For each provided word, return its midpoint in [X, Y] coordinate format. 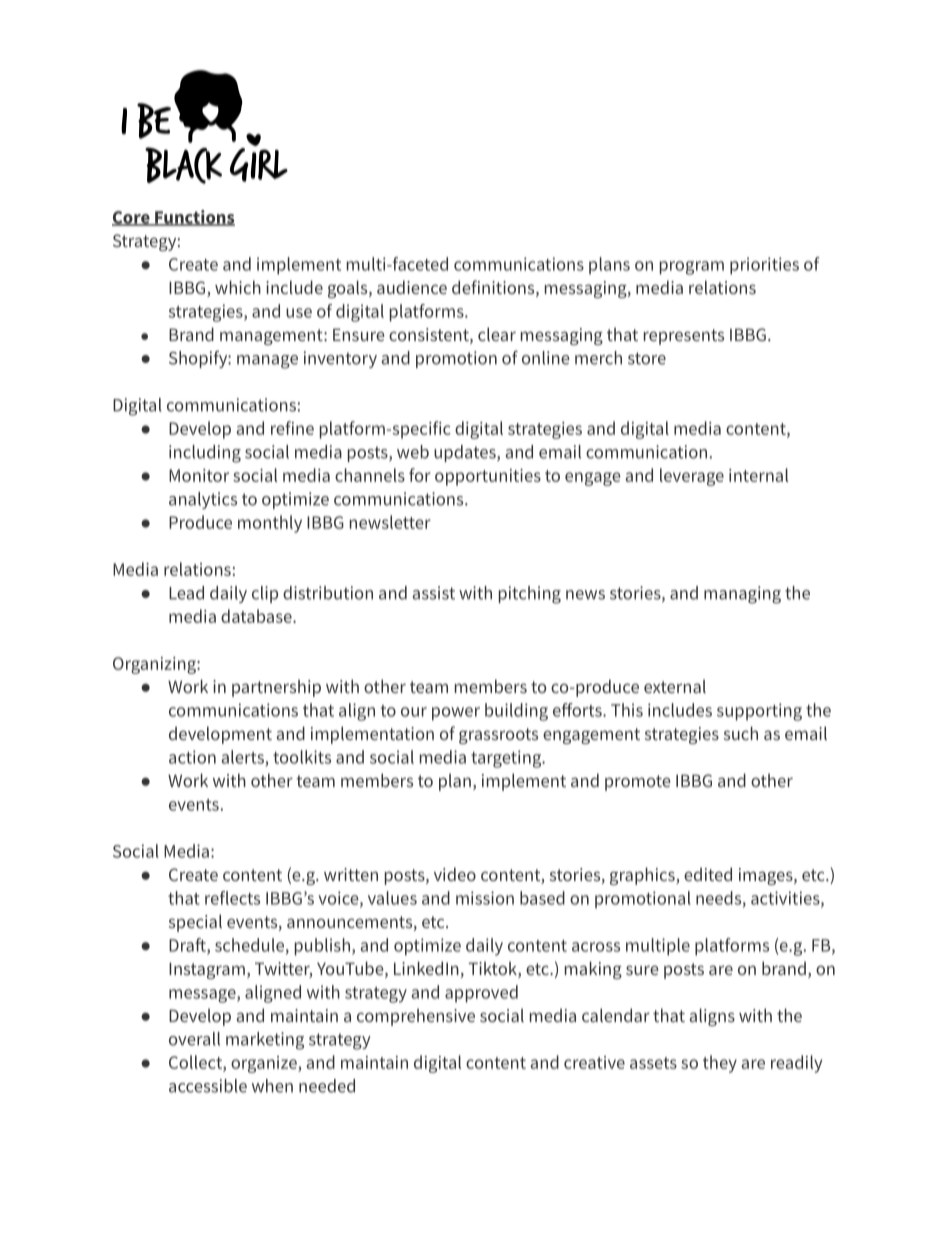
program [692, 268]
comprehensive [416, 1017]
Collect [196, 1063]
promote [637, 783]
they [720, 1064]
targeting [507, 759]
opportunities [488, 477]
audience [412, 287]
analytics [203, 500]
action [192, 757]
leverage [692, 477]
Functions [194, 218]
